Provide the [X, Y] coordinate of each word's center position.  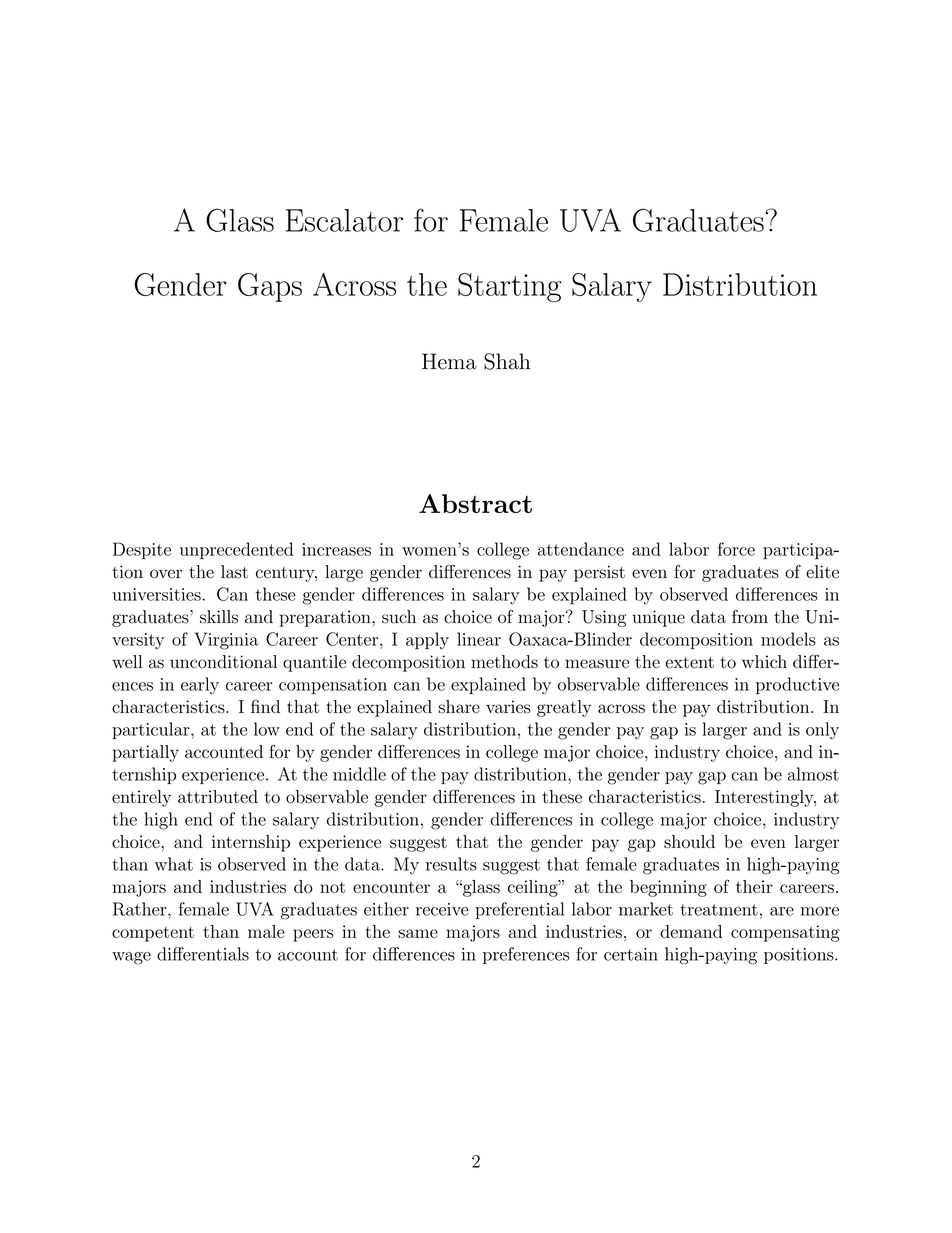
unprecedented [236, 551]
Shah [507, 361]
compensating [785, 933]
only [822, 730]
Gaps [270, 287]
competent [153, 934]
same [418, 933]
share [459, 707]
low [267, 729]
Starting [509, 287]
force [736, 549]
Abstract [475, 503]
